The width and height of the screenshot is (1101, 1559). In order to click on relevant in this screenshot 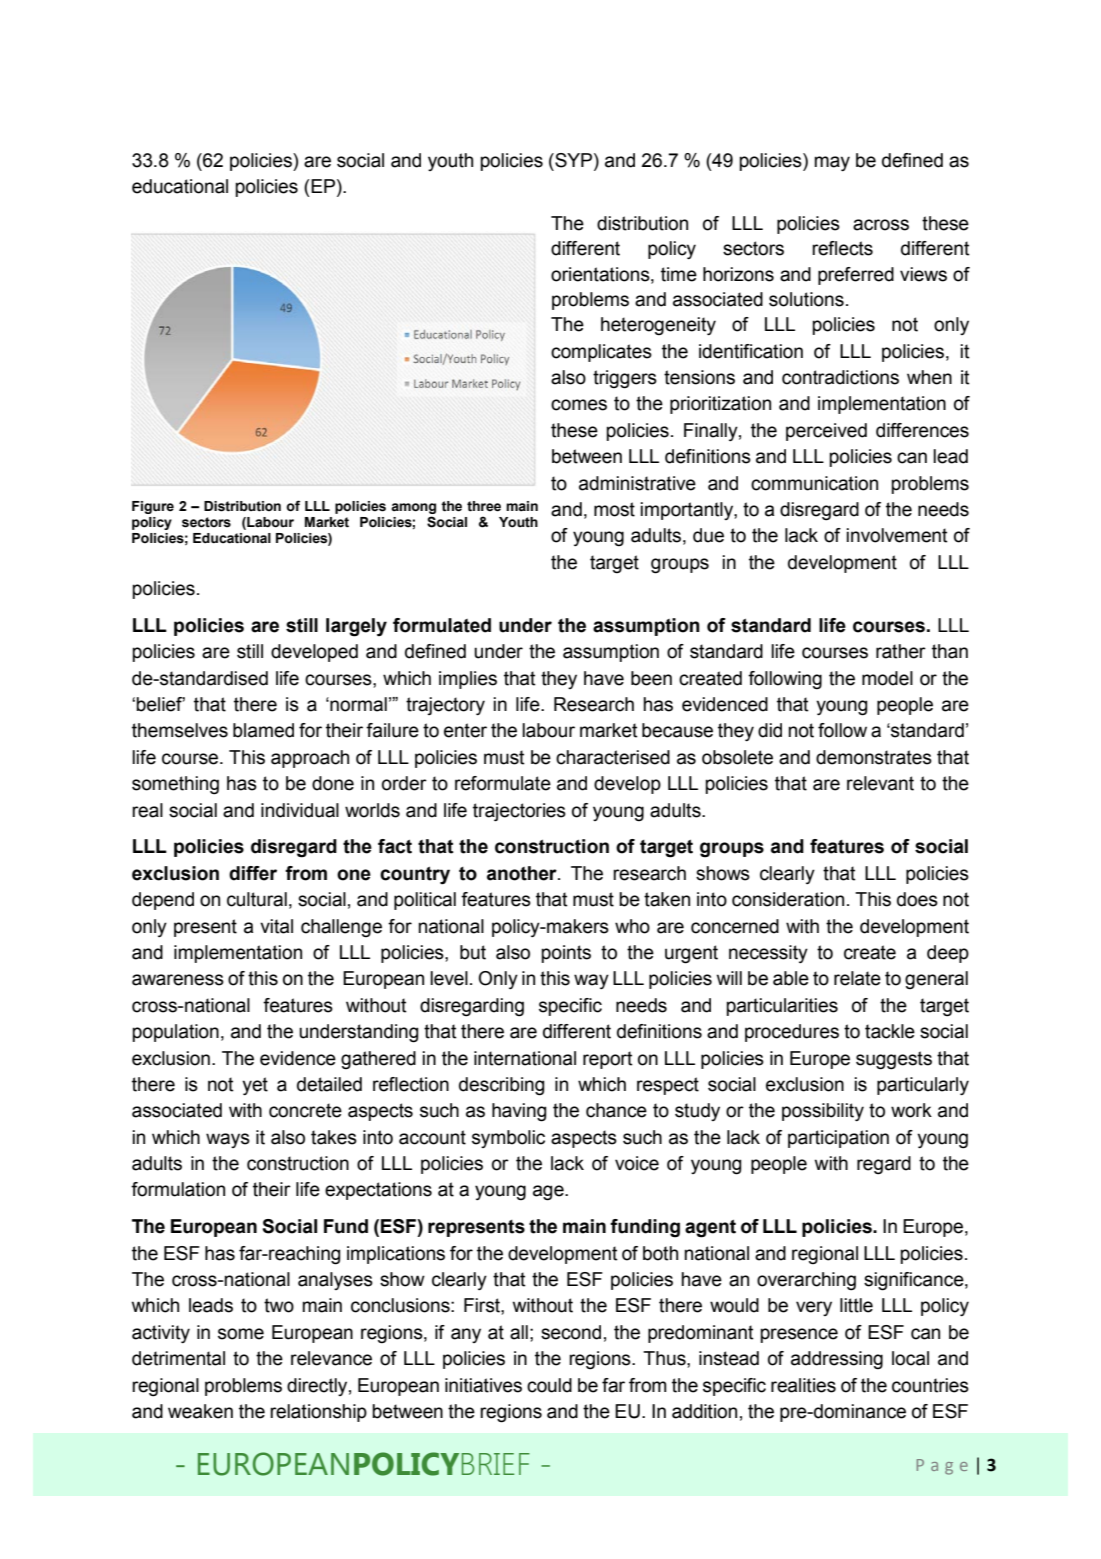, I will do `click(880, 783)`.
